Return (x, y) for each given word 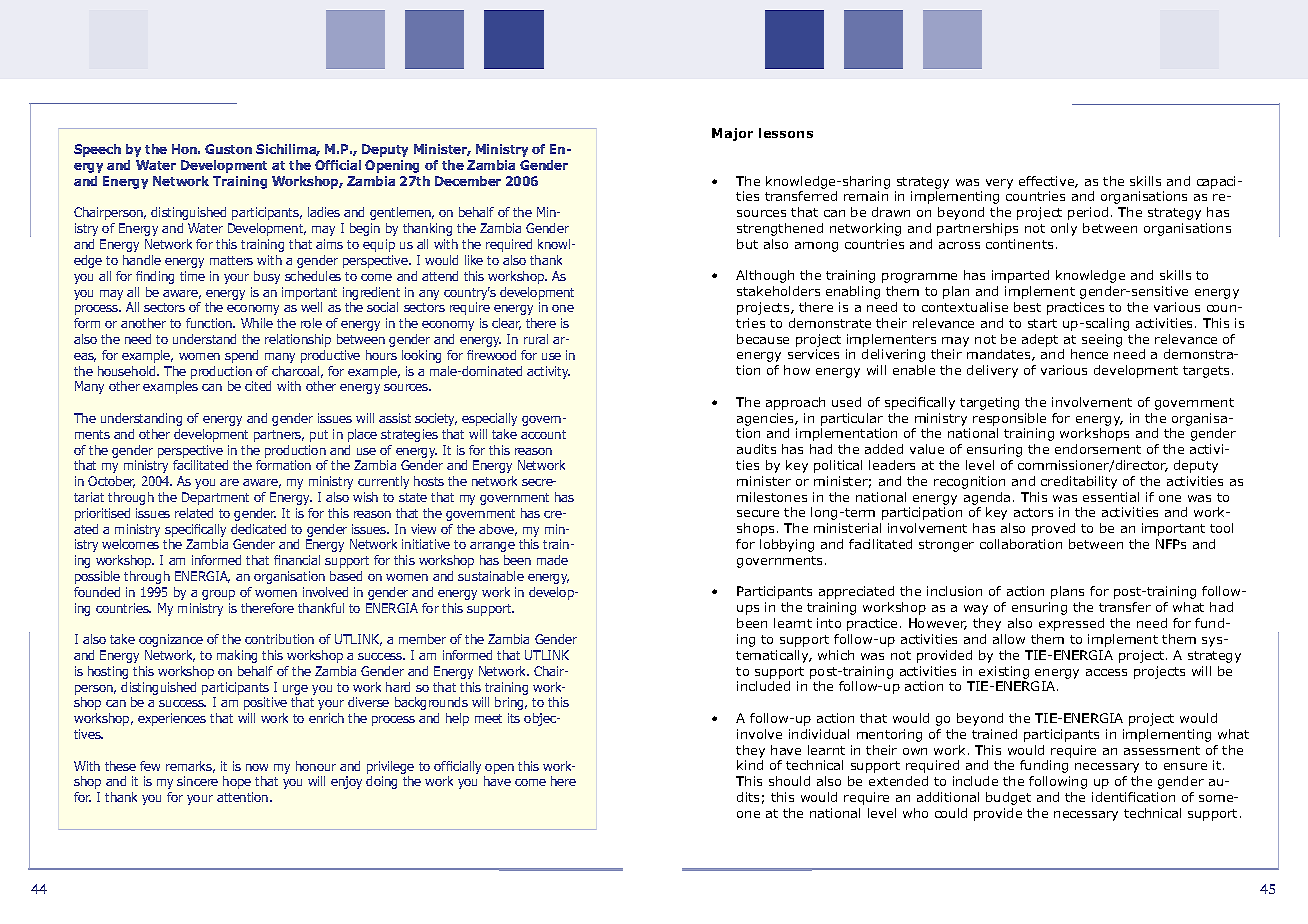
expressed (1071, 624)
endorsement (1098, 449)
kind (750, 765)
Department (215, 498)
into (829, 623)
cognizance (171, 640)
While (257, 323)
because (763, 339)
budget (1008, 798)
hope (237, 782)
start (1042, 323)
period (1088, 213)
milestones (772, 497)
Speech (97, 150)
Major (732, 134)
